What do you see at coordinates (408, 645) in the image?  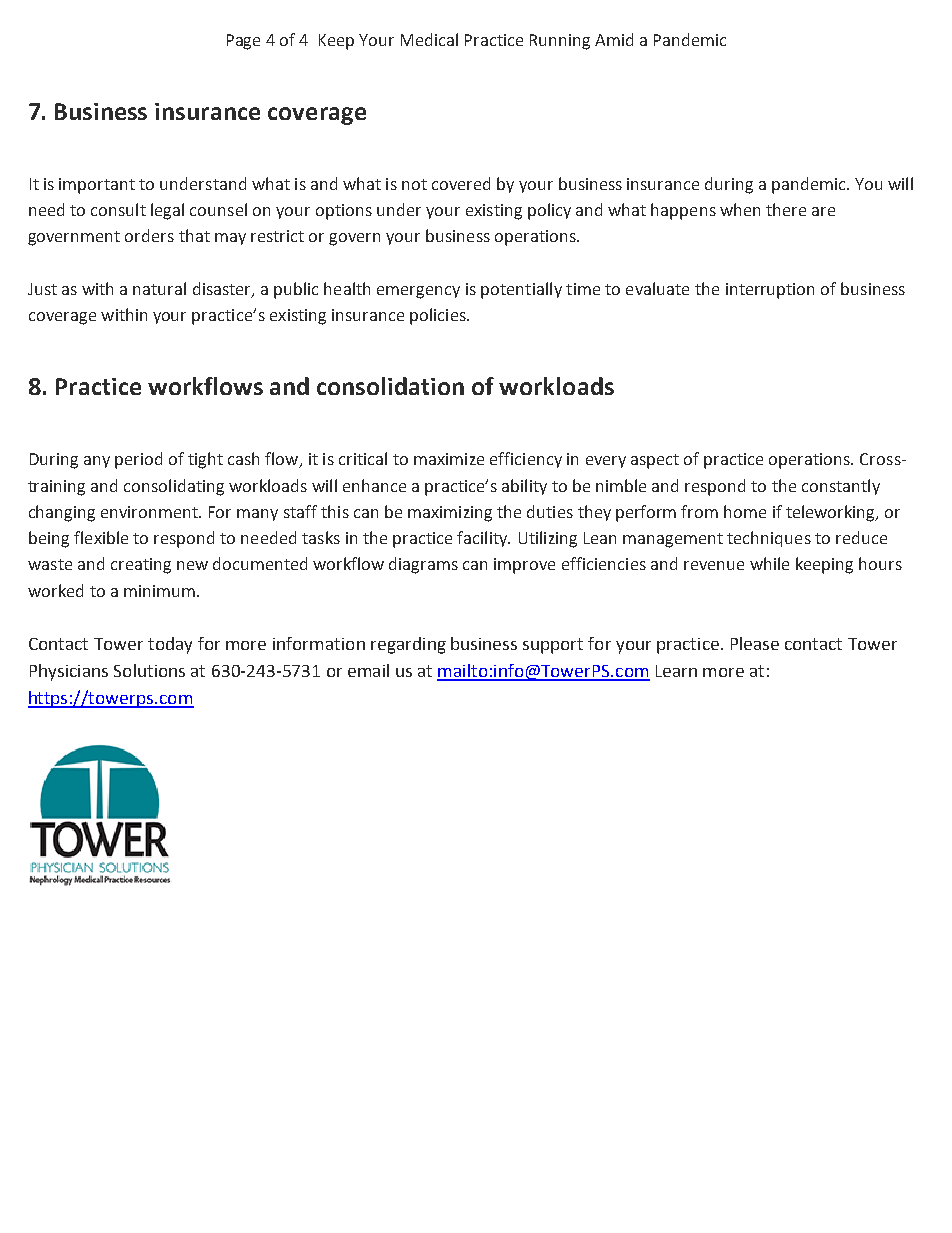 I see `regarding` at bounding box center [408, 645].
